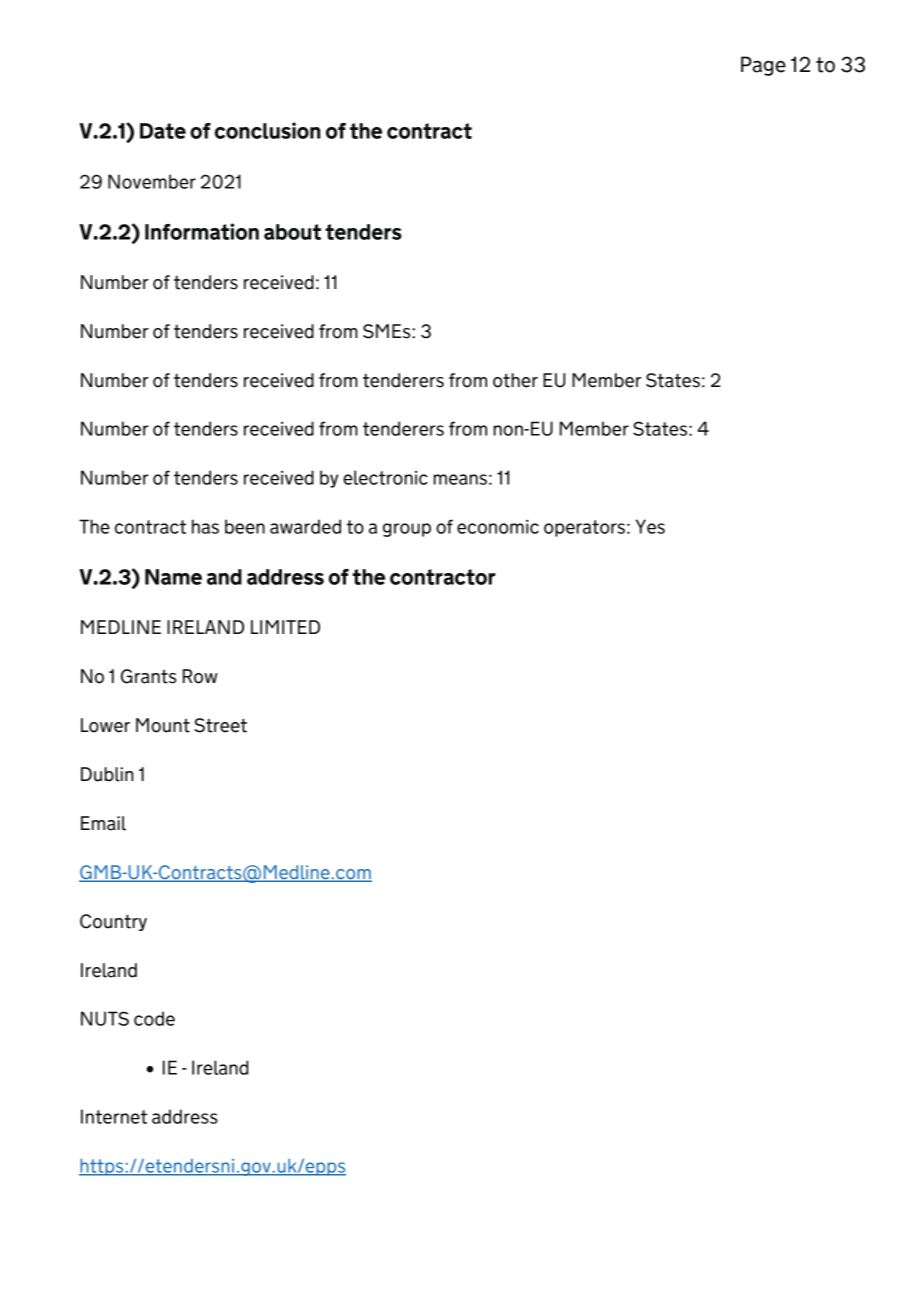  Describe the element at coordinates (114, 1116) in the document. I see `Internet` at that location.
